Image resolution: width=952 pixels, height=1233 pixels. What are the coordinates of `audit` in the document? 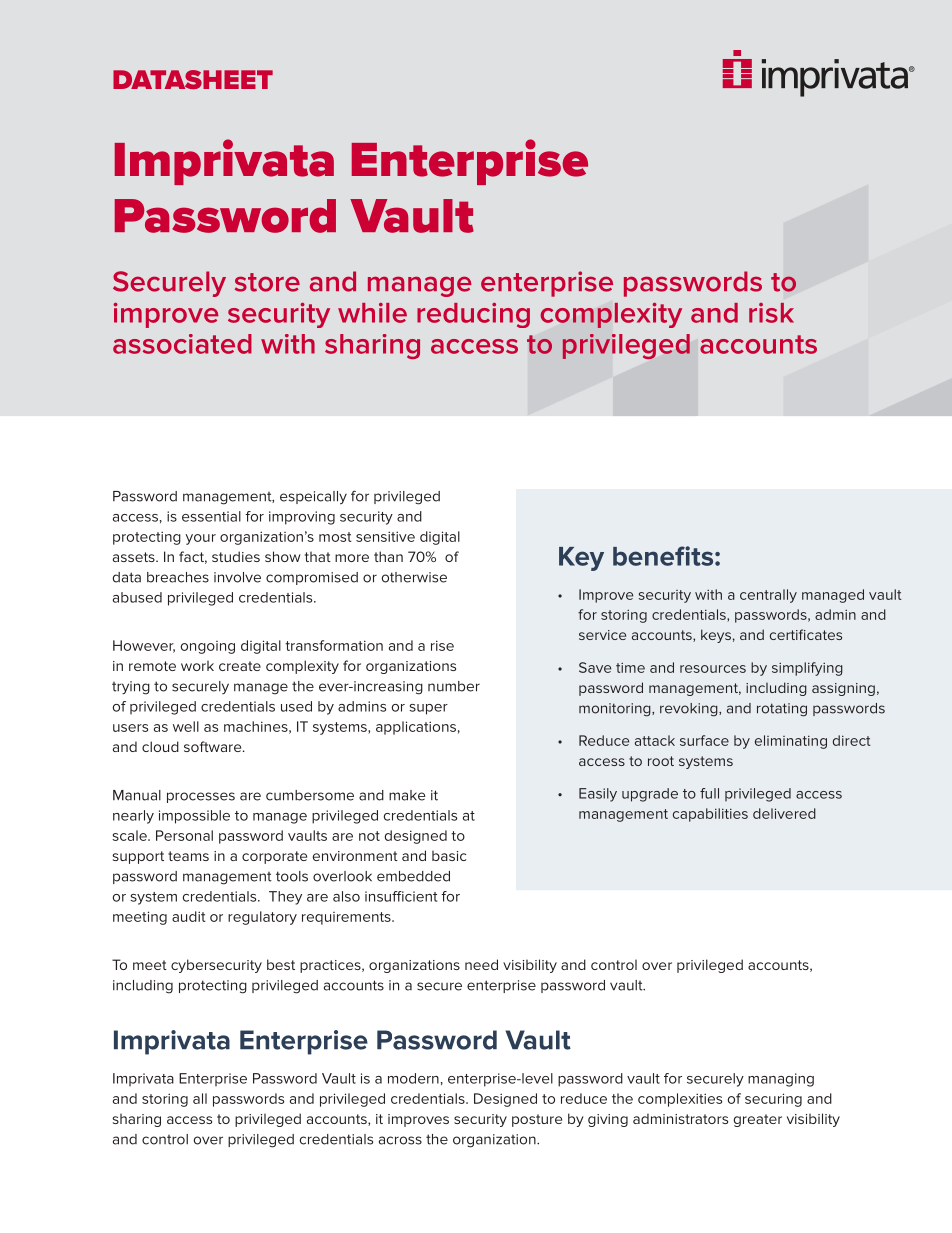 It's located at (189, 916).
